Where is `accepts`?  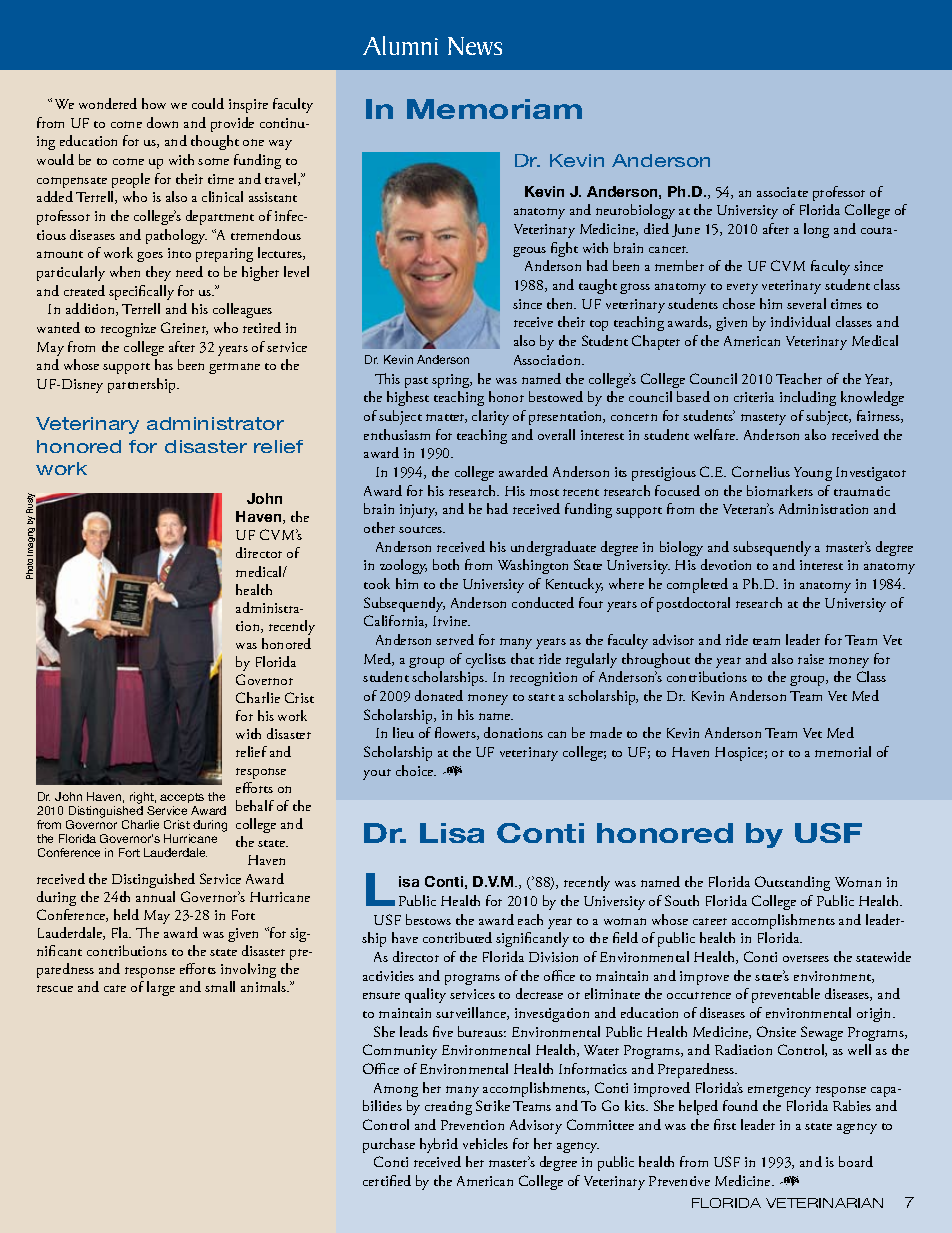
accepts is located at coordinates (182, 800).
